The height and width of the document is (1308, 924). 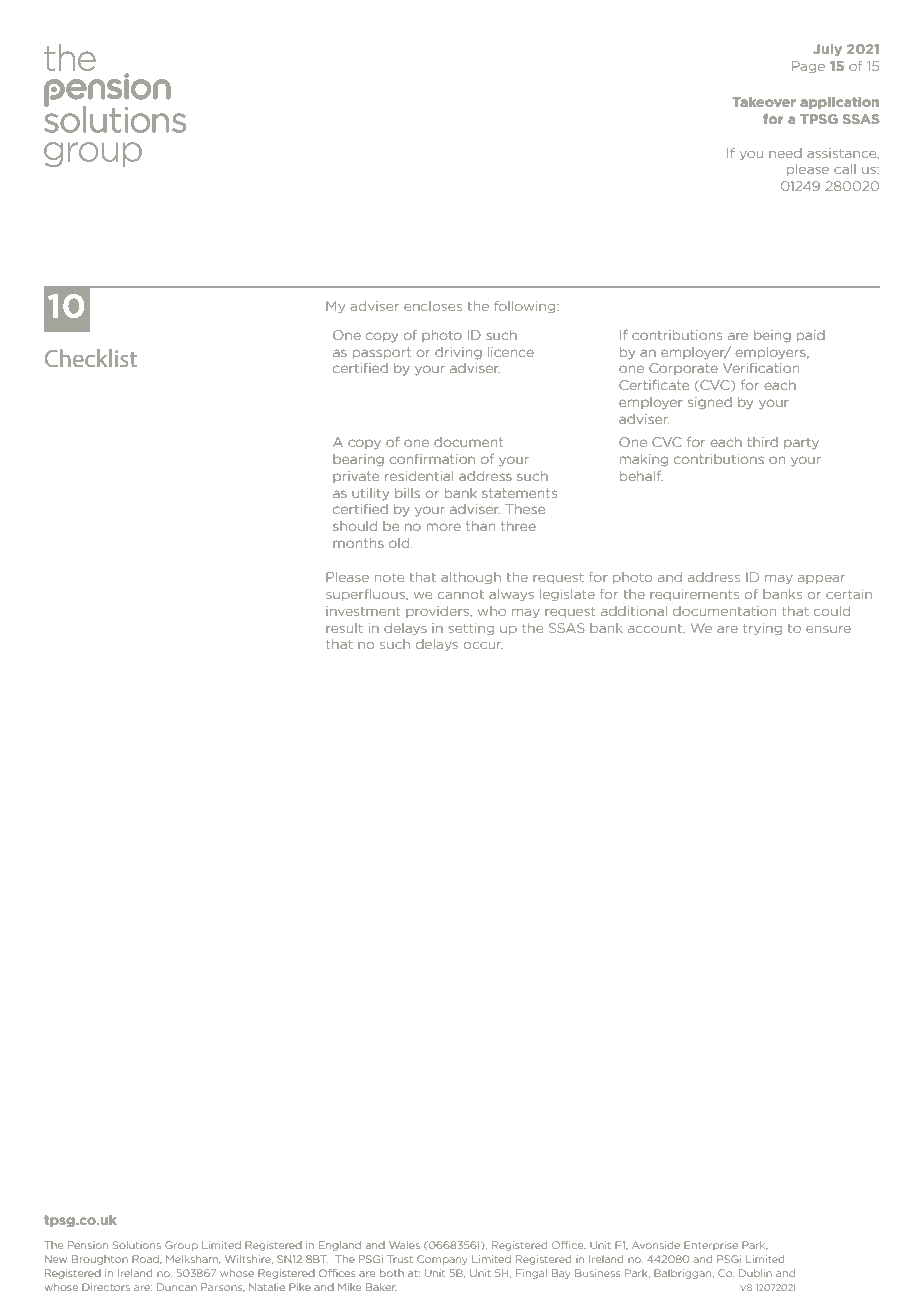 What do you see at coordinates (483, 645) in the document?
I see `occur` at bounding box center [483, 645].
